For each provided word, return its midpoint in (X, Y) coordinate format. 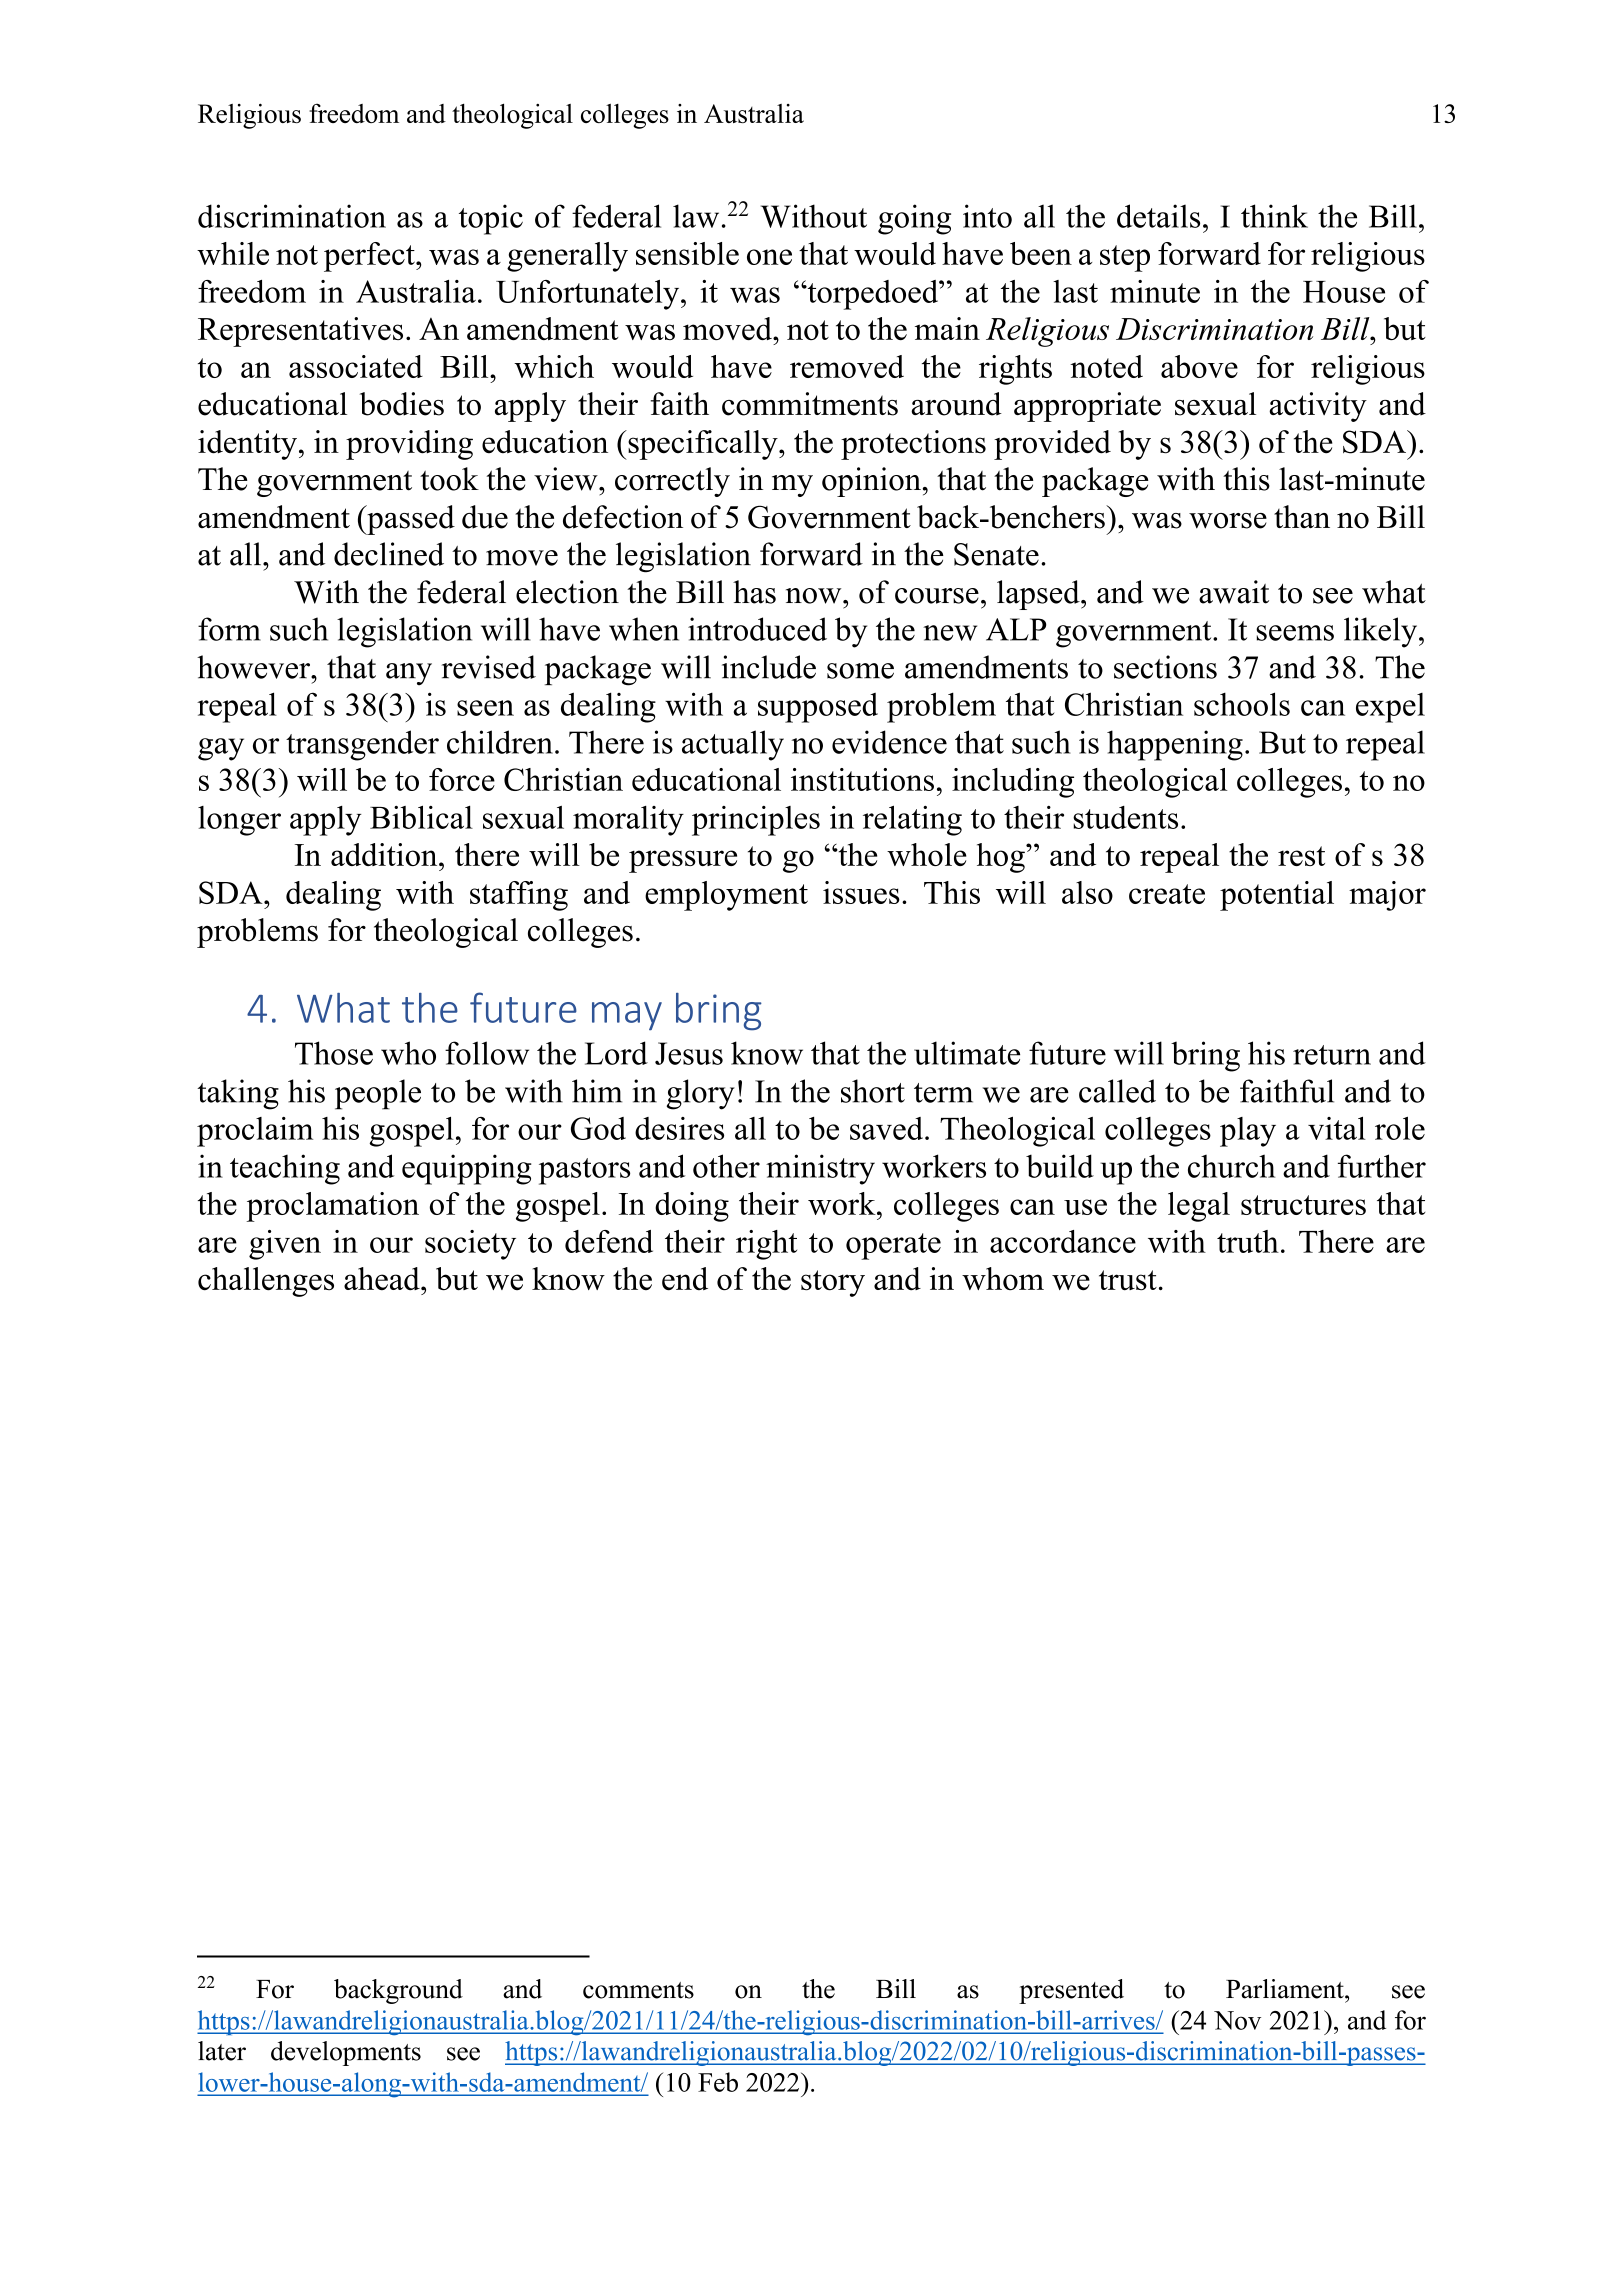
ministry (820, 1169)
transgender (362, 745)
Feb (718, 2082)
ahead (383, 1279)
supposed (818, 708)
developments (346, 2053)
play (1248, 1132)
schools (1242, 704)
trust (1128, 1280)
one (769, 257)
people (378, 1094)
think (1274, 216)
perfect (370, 257)
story (833, 1283)
